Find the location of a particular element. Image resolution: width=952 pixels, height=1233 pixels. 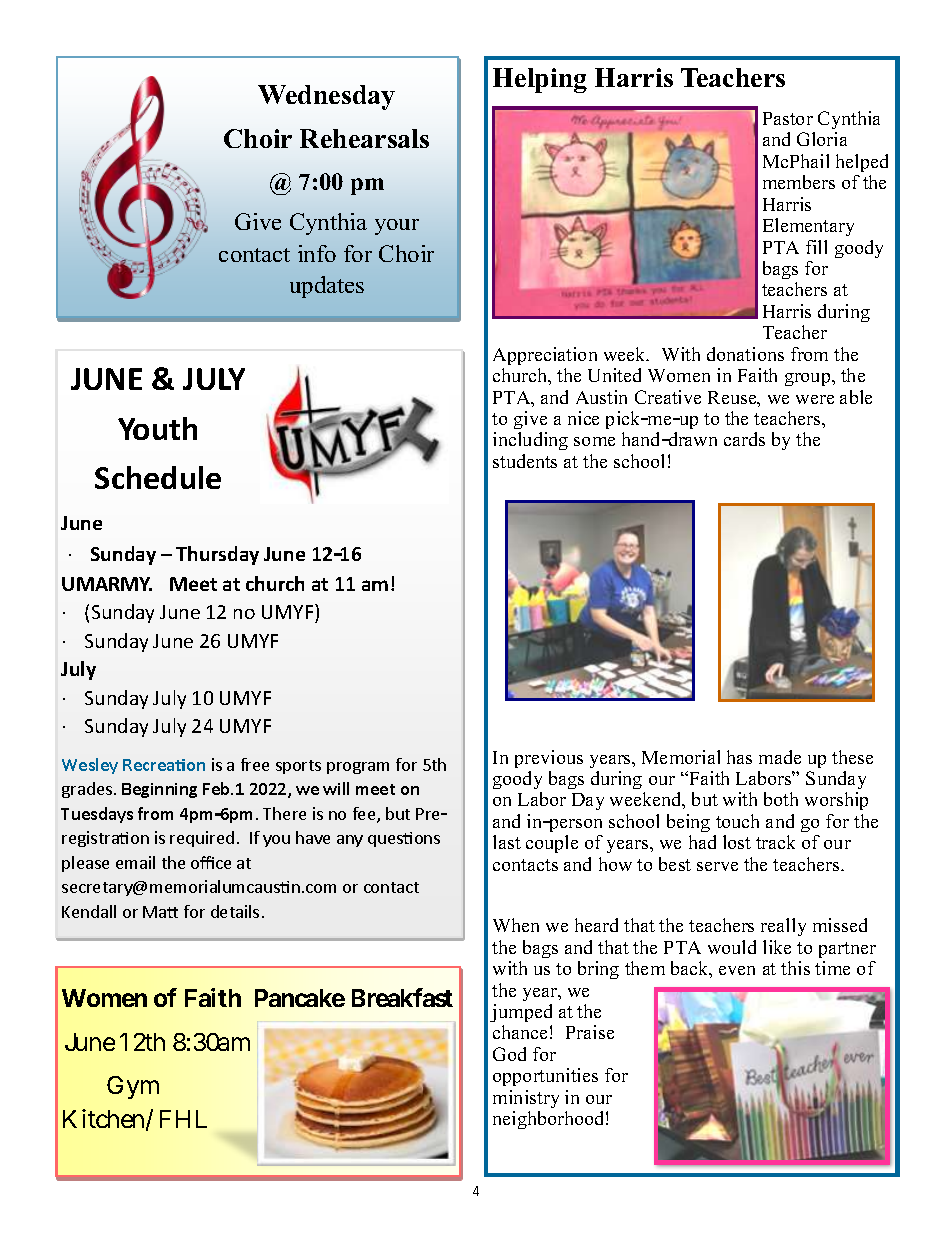

Youth is located at coordinates (157, 428).
